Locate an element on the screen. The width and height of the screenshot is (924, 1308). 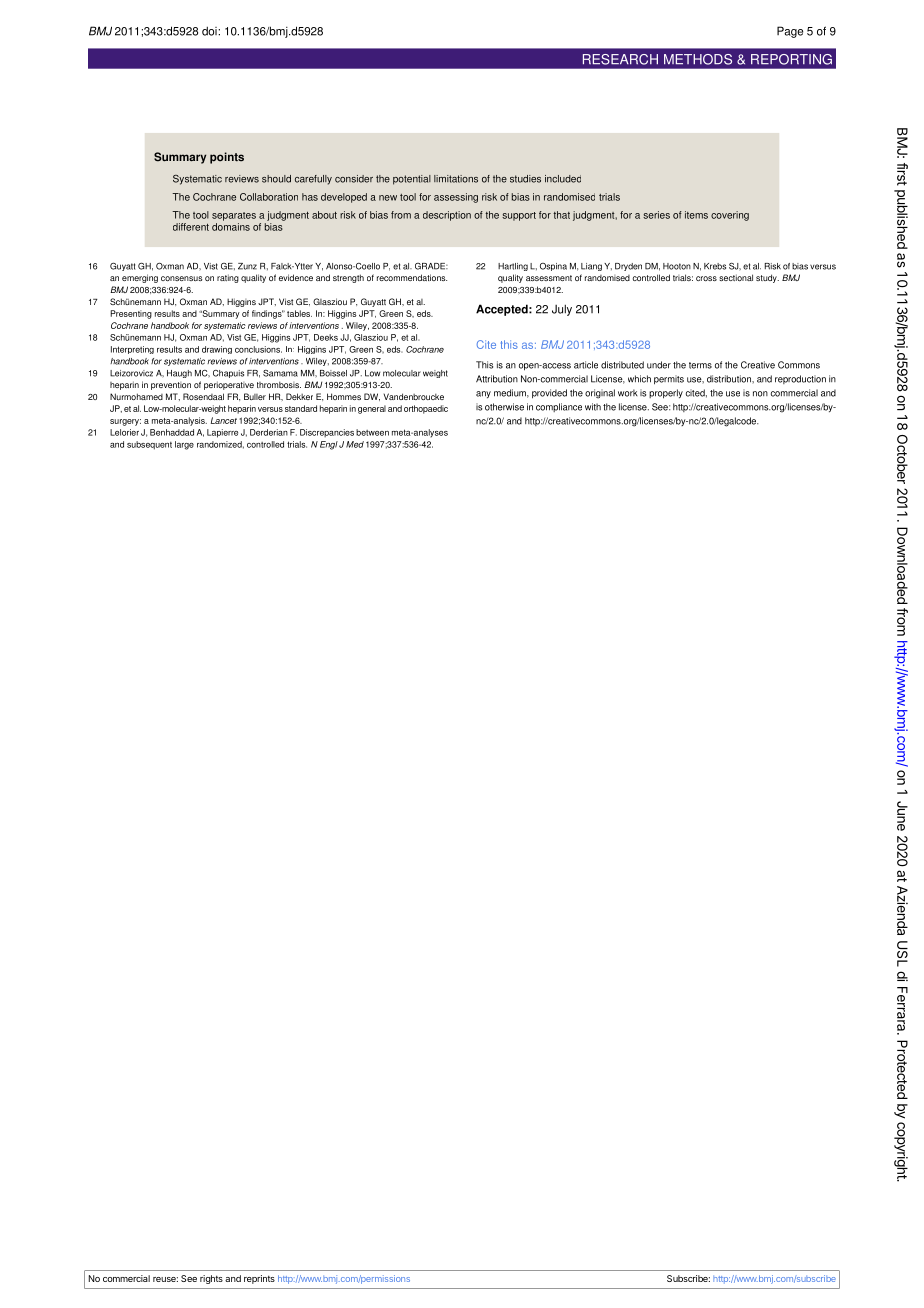
METHODS is located at coordinates (698, 59).
